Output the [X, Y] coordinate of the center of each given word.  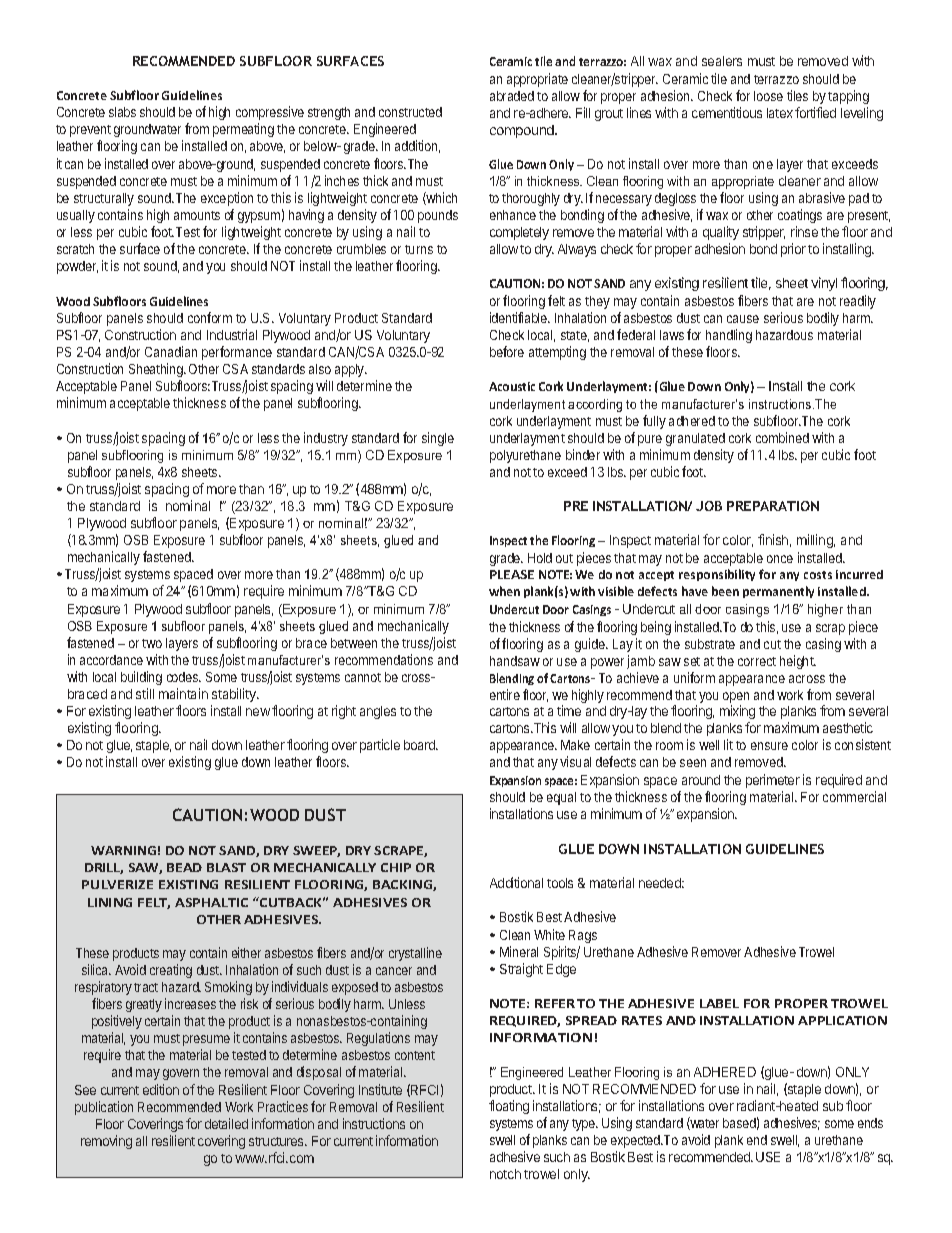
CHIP [396, 867]
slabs [122, 112]
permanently [778, 592]
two [152, 643]
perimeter [773, 781]
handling [729, 336]
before [507, 351]
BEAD [184, 867]
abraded [512, 96]
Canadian [171, 351]
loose [768, 96]
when [504, 591]
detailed [226, 1123]
